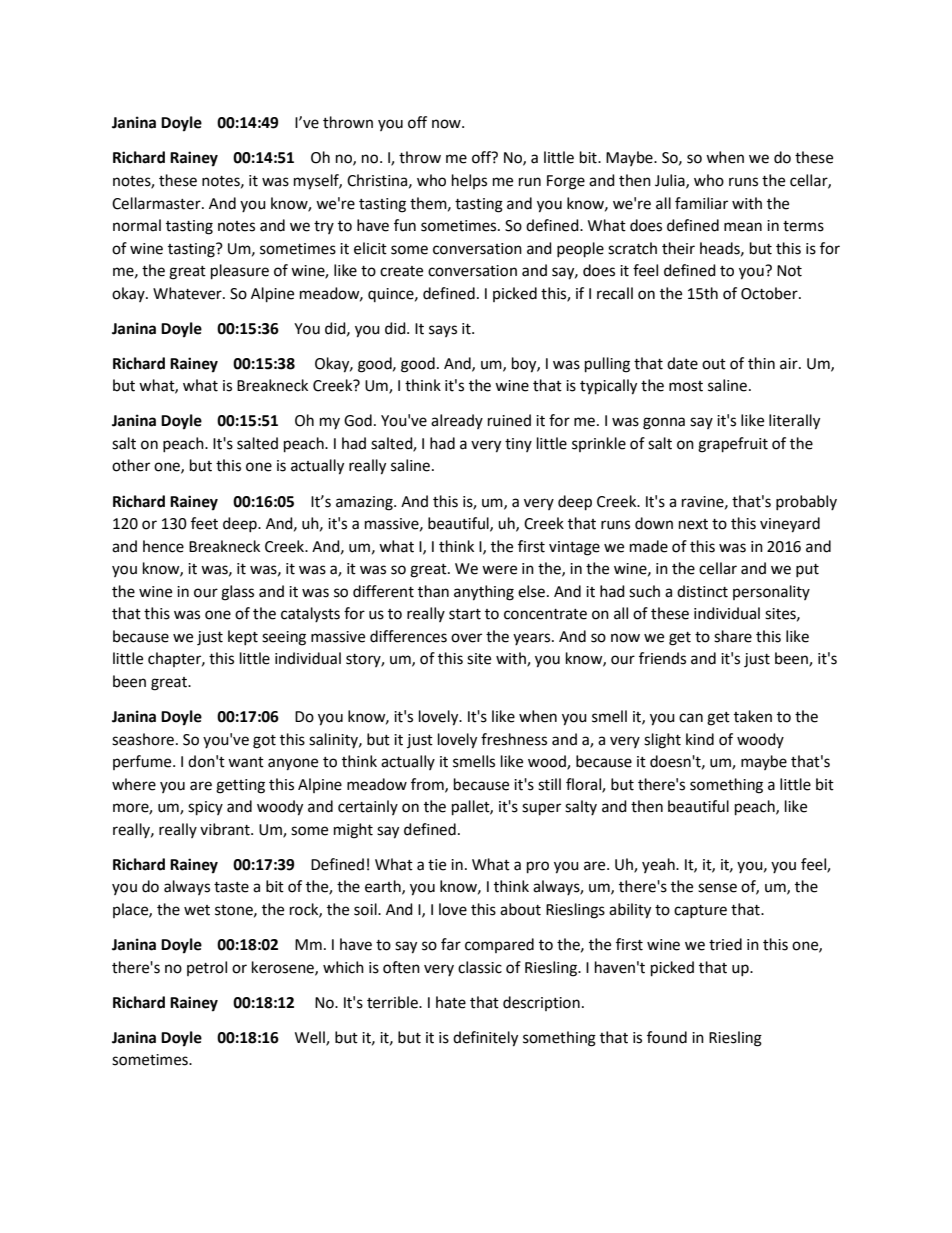 This screenshot has width=952, height=1233. Describe the element at coordinates (485, 1039) in the screenshot. I see `definitely` at that location.
